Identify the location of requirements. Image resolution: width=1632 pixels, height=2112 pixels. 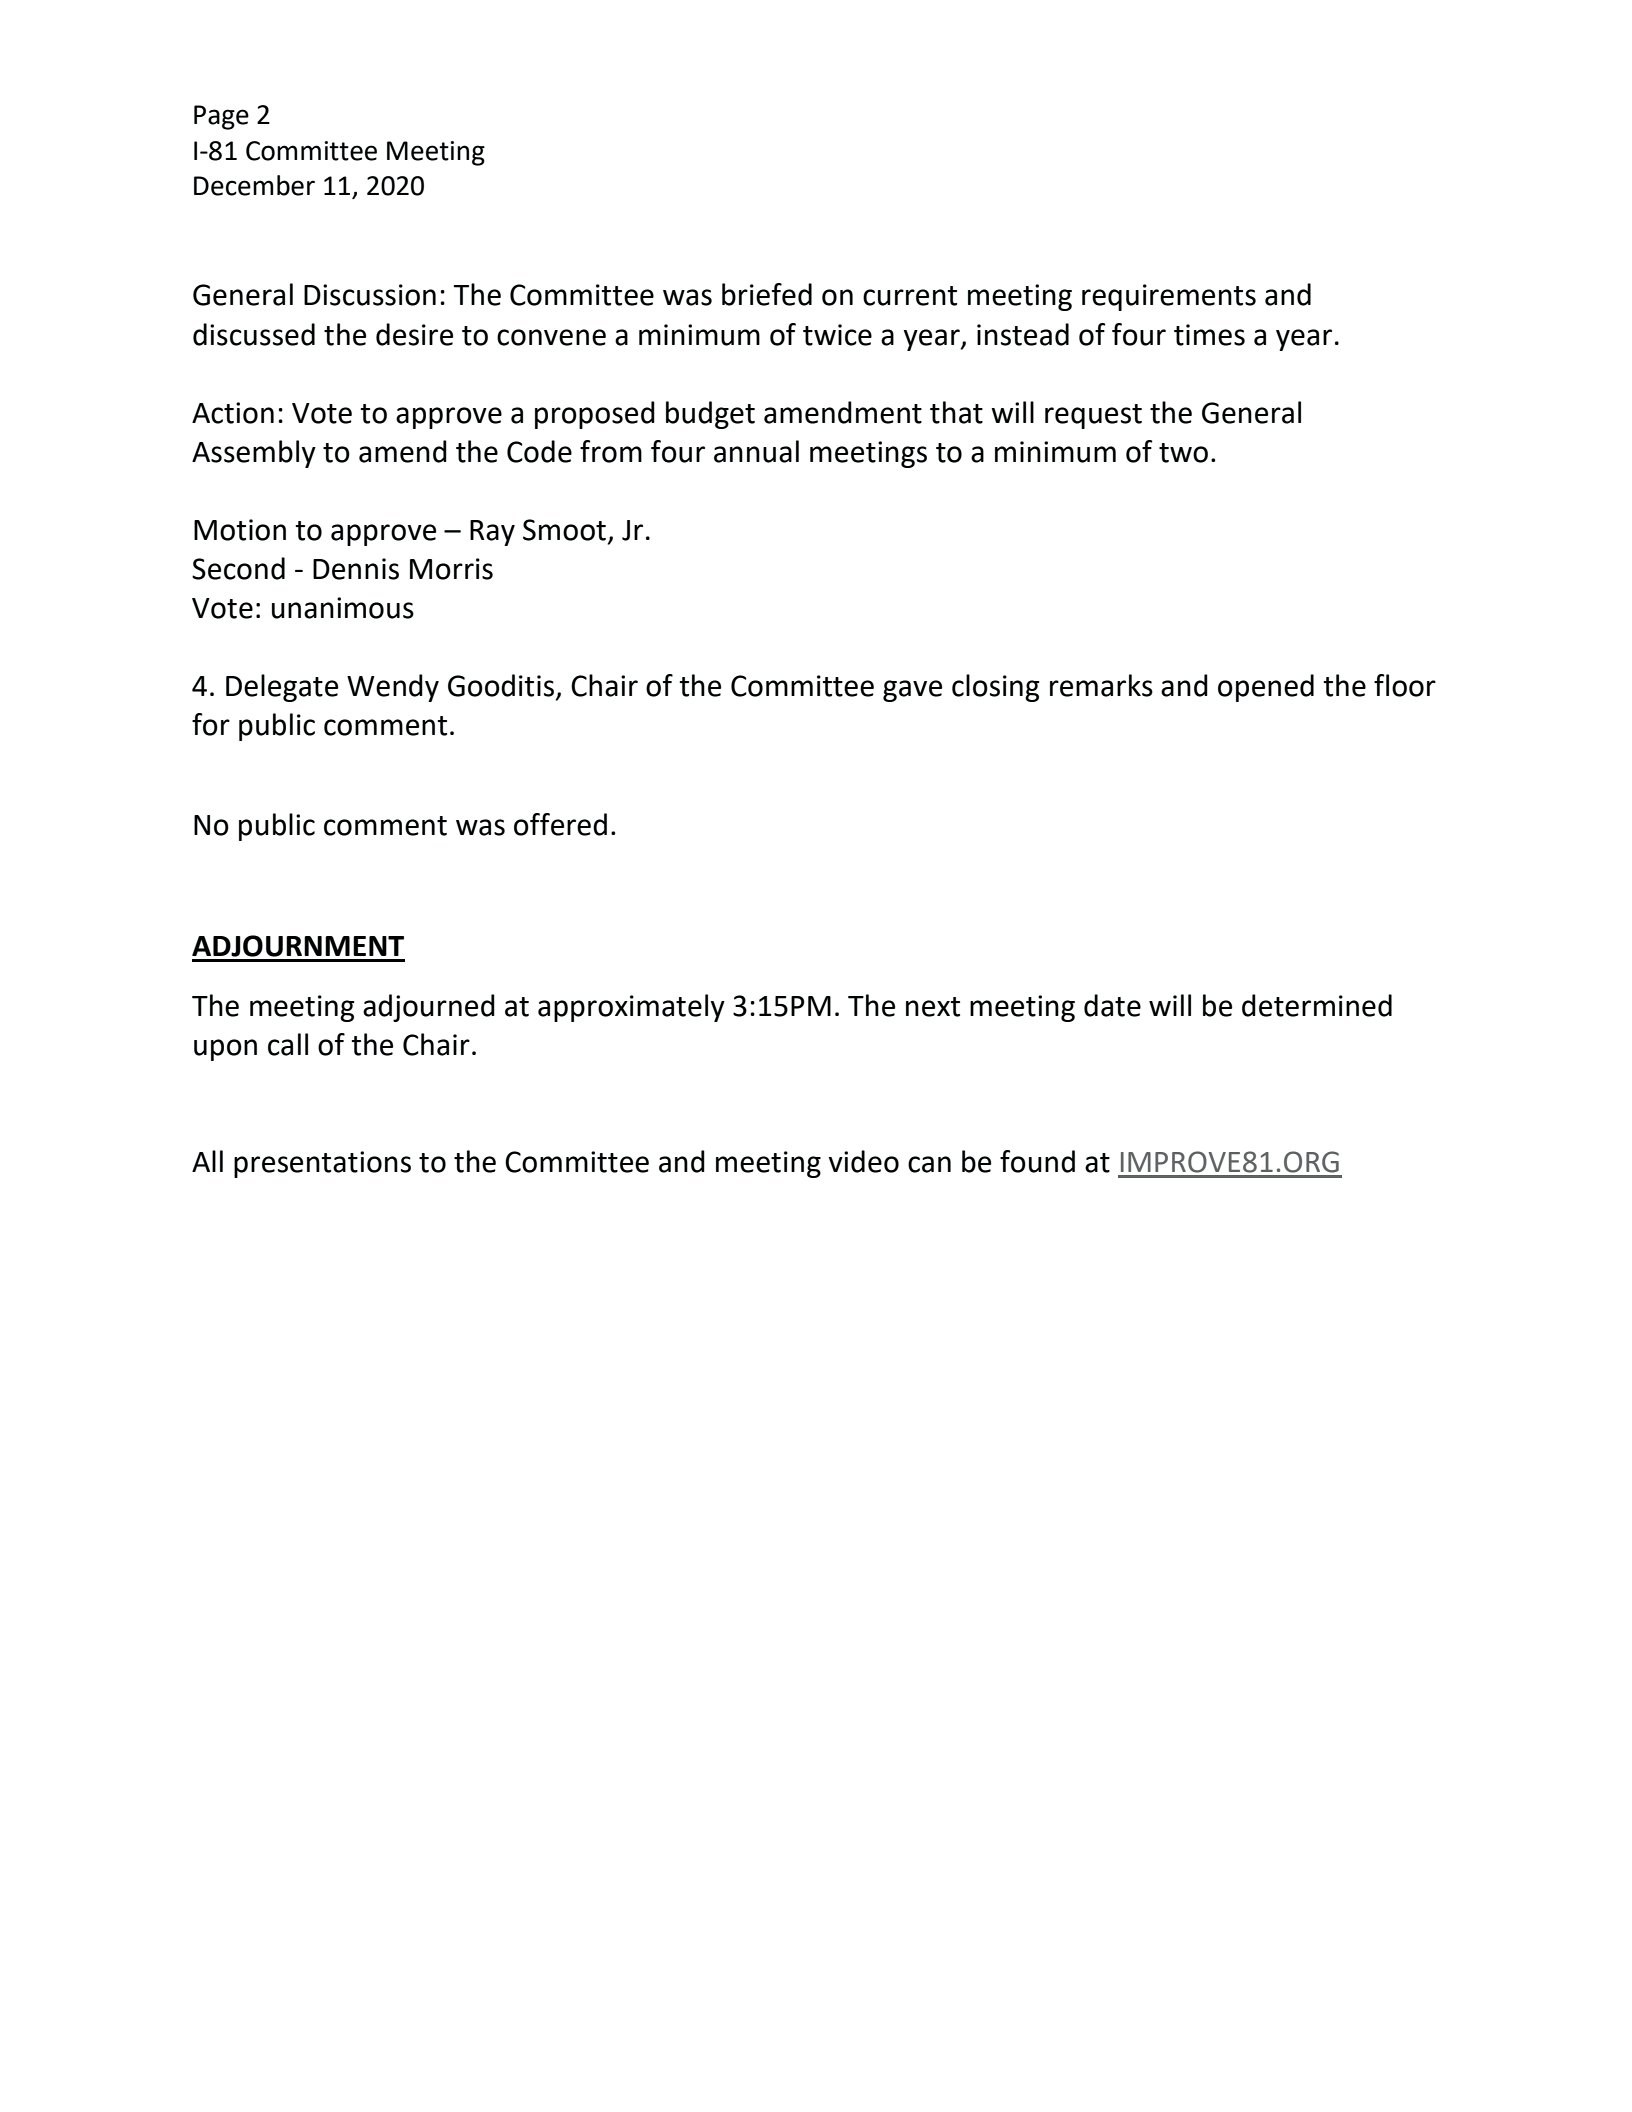
(1169, 297).
